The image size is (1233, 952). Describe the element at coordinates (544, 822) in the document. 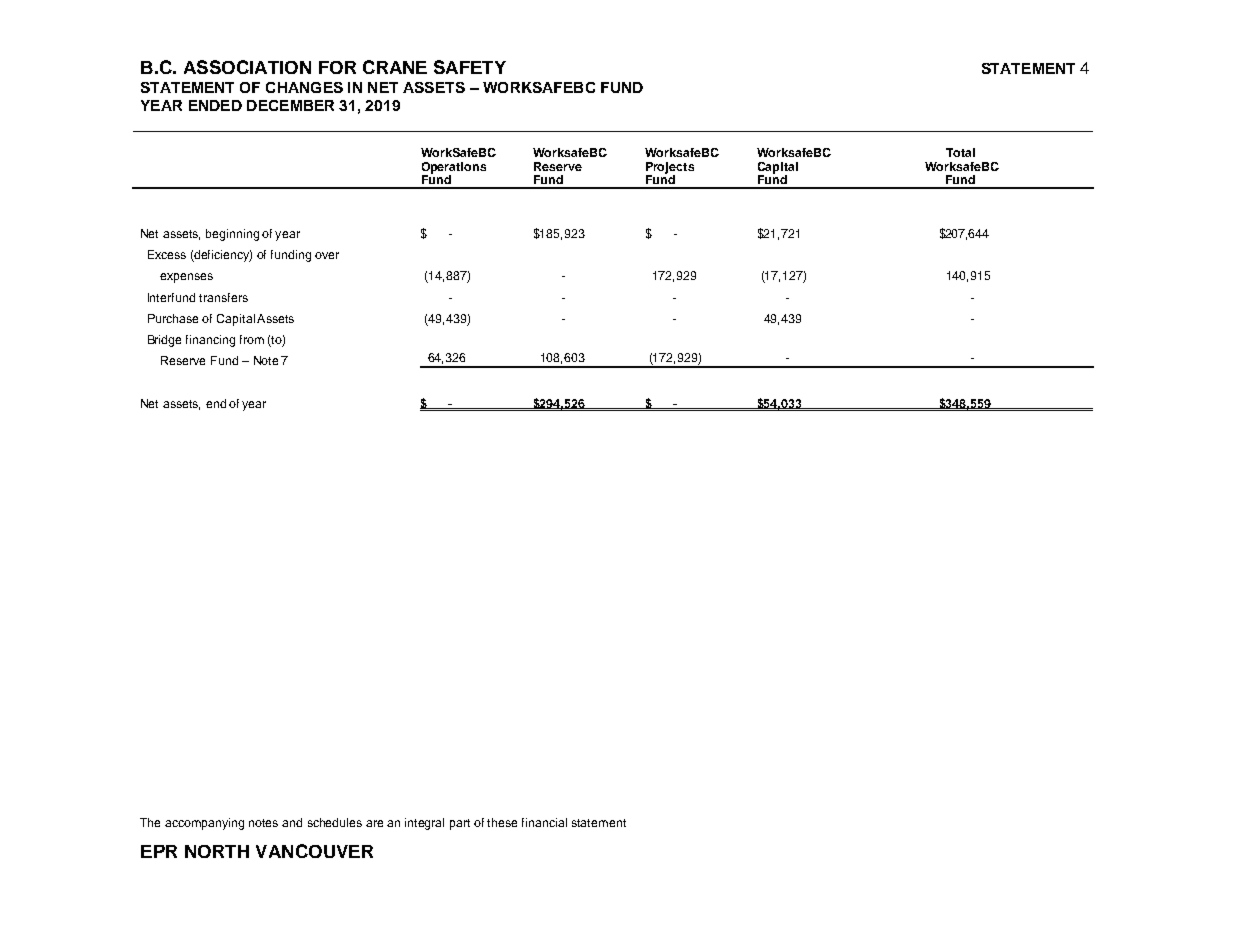

I see `financial` at that location.
